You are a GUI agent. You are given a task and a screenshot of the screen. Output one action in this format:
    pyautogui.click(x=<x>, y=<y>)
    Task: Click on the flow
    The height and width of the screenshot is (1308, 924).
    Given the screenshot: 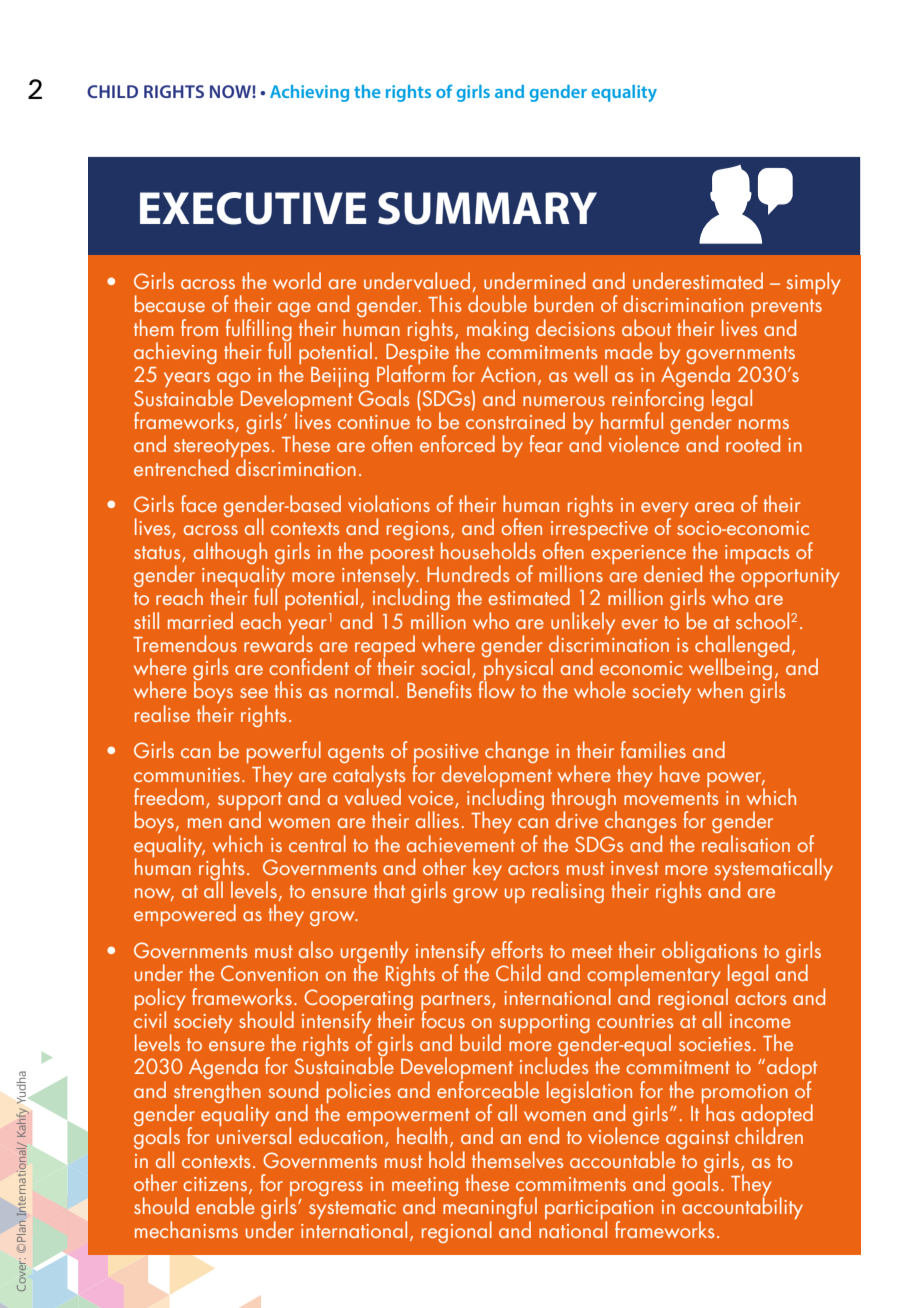 What is the action you would take?
    pyautogui.click(x=496, y=688)
